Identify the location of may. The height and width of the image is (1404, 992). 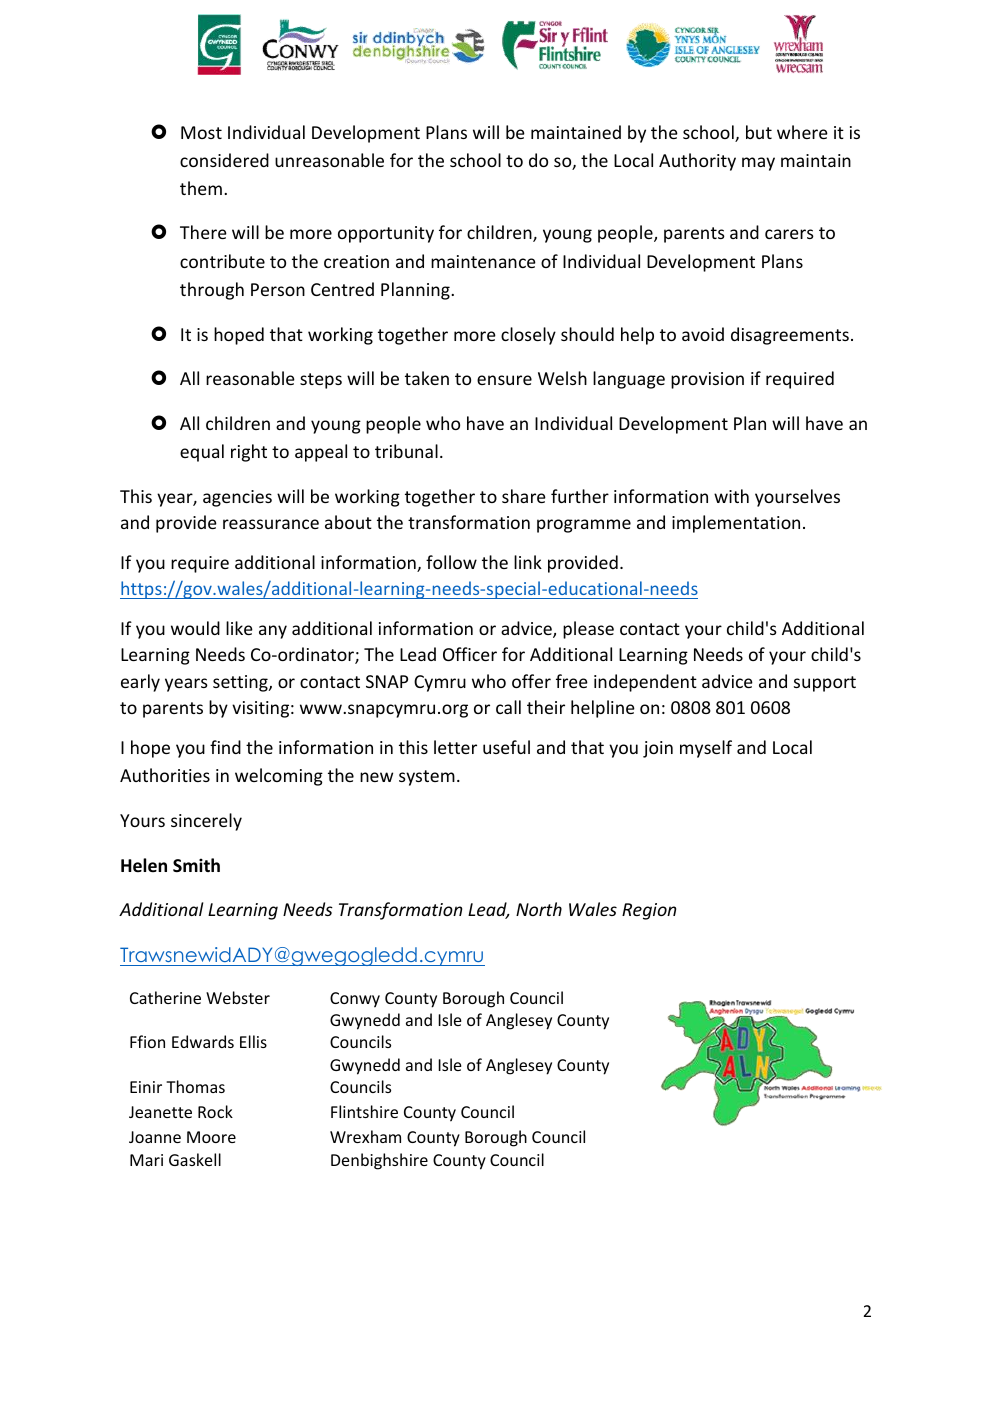
(758, 164).
